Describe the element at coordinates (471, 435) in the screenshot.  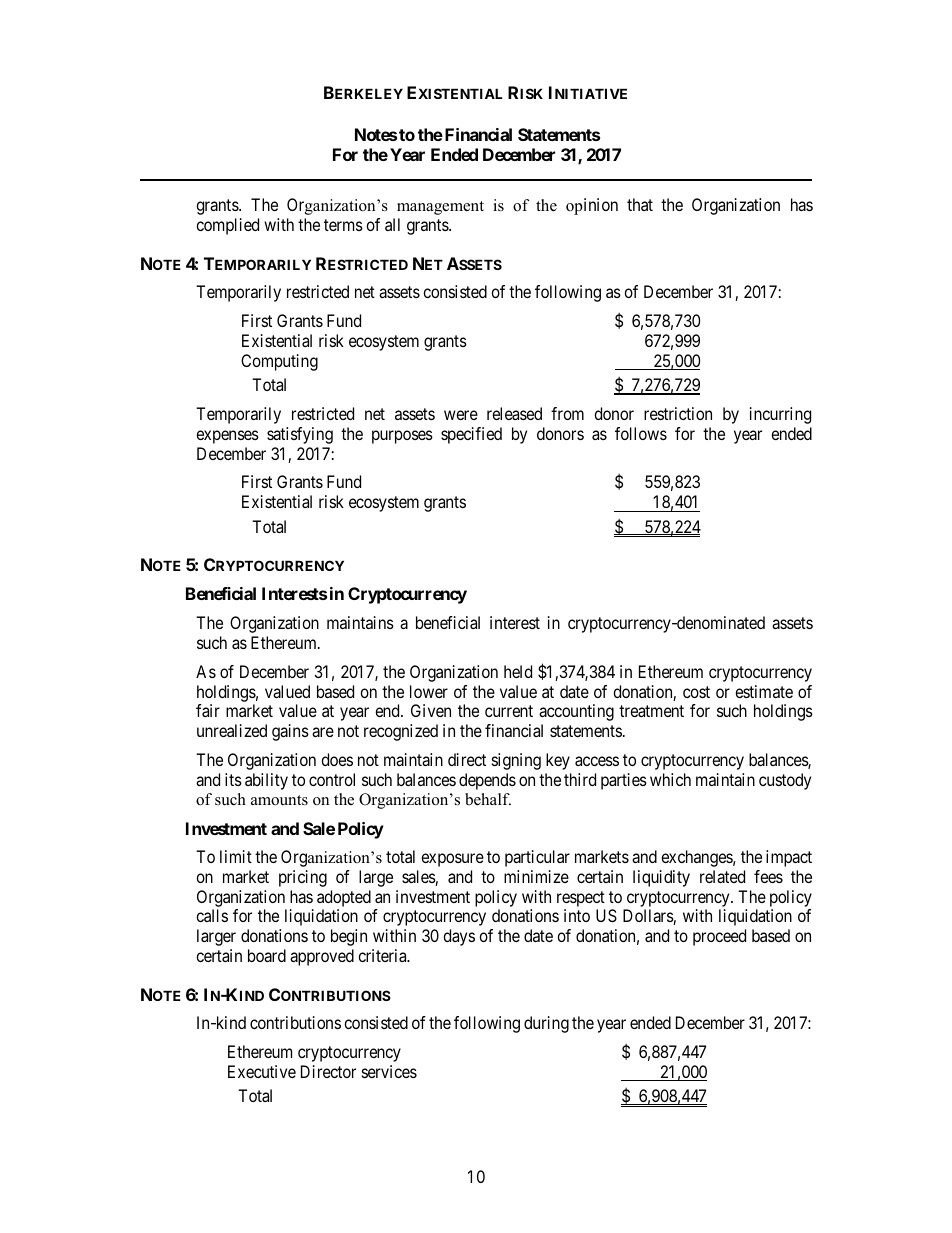
I see `specified` at that location.
